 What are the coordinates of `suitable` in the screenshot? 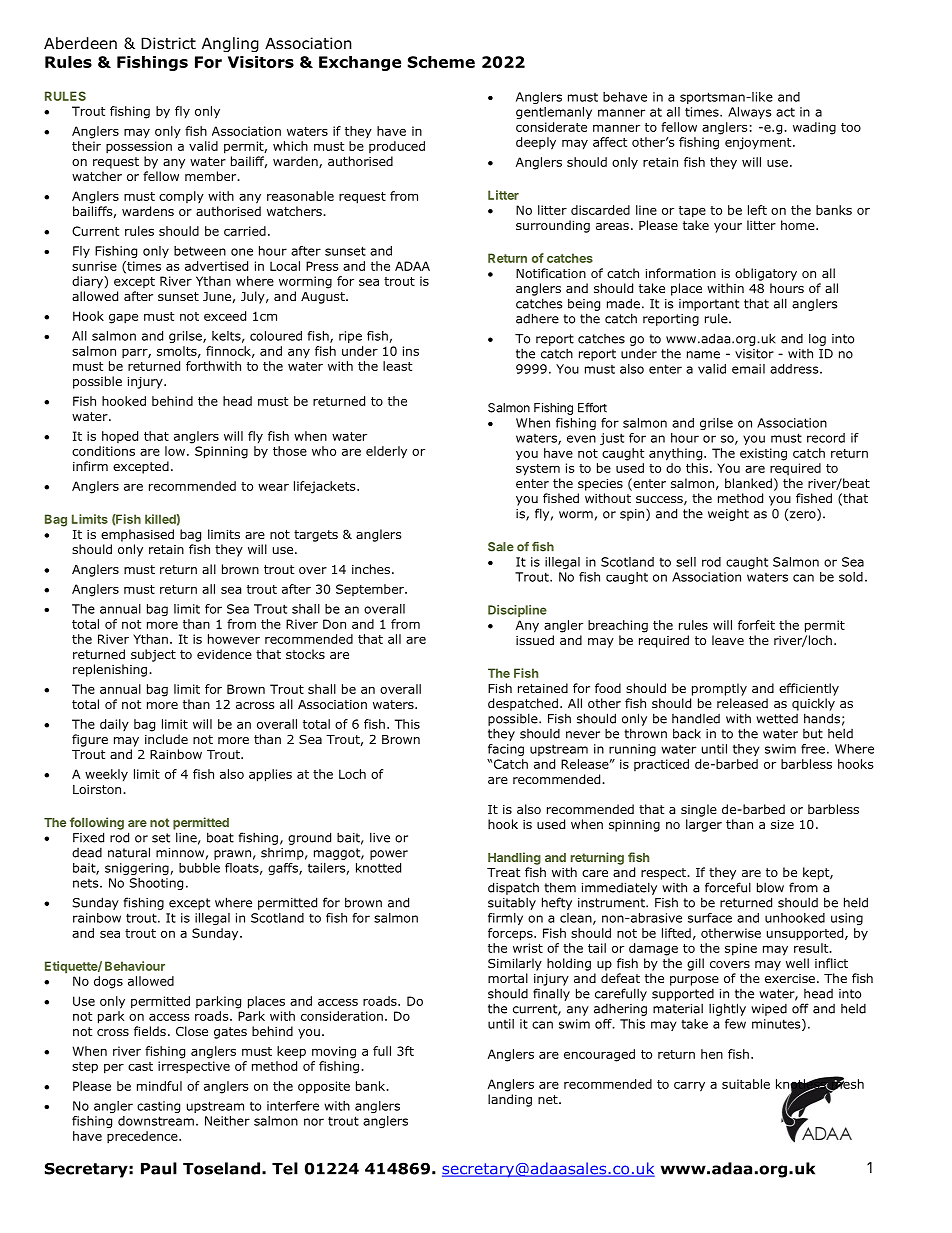 It's located at (746, 1084).
